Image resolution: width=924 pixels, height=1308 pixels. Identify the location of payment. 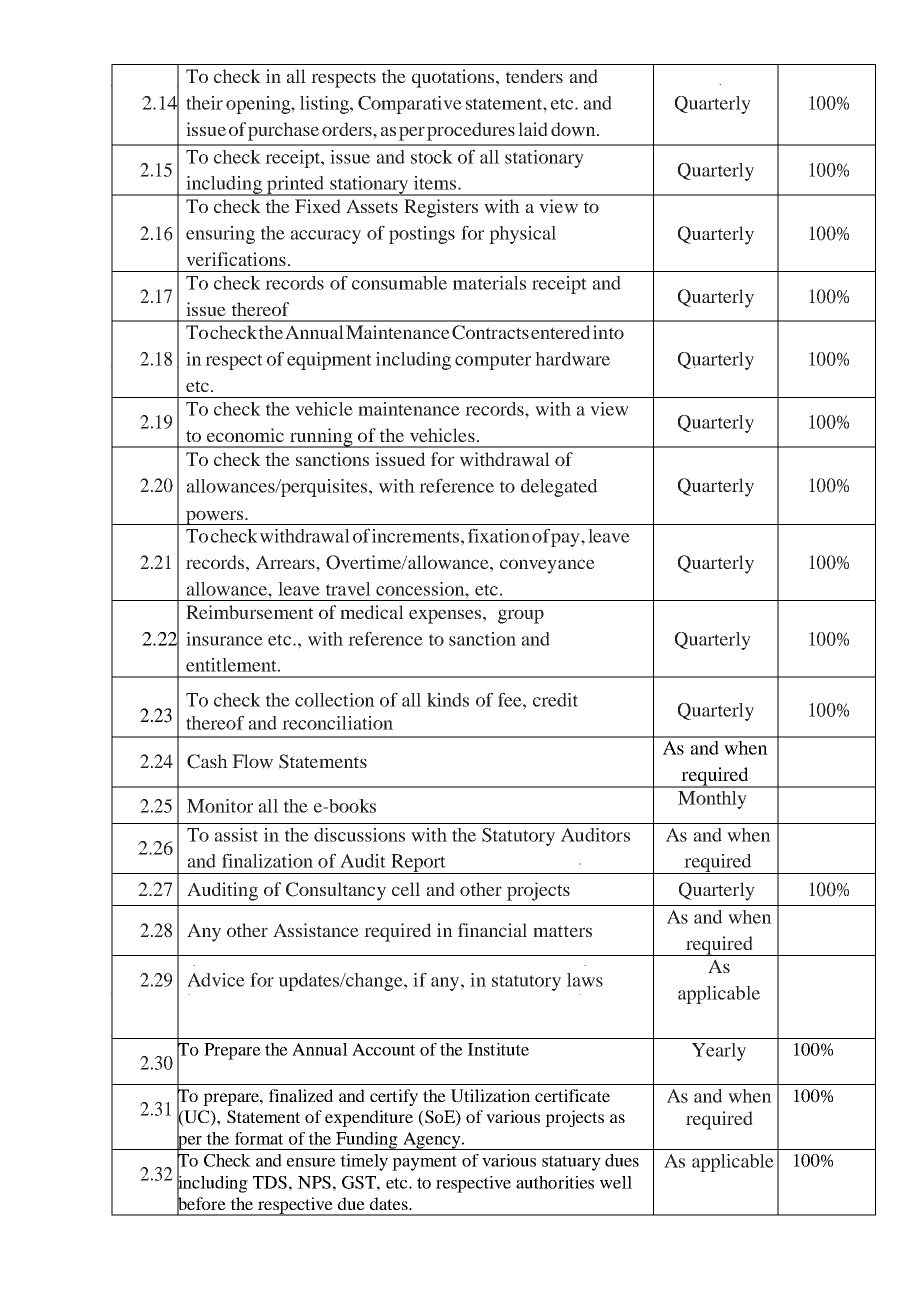
(424, 1163).
